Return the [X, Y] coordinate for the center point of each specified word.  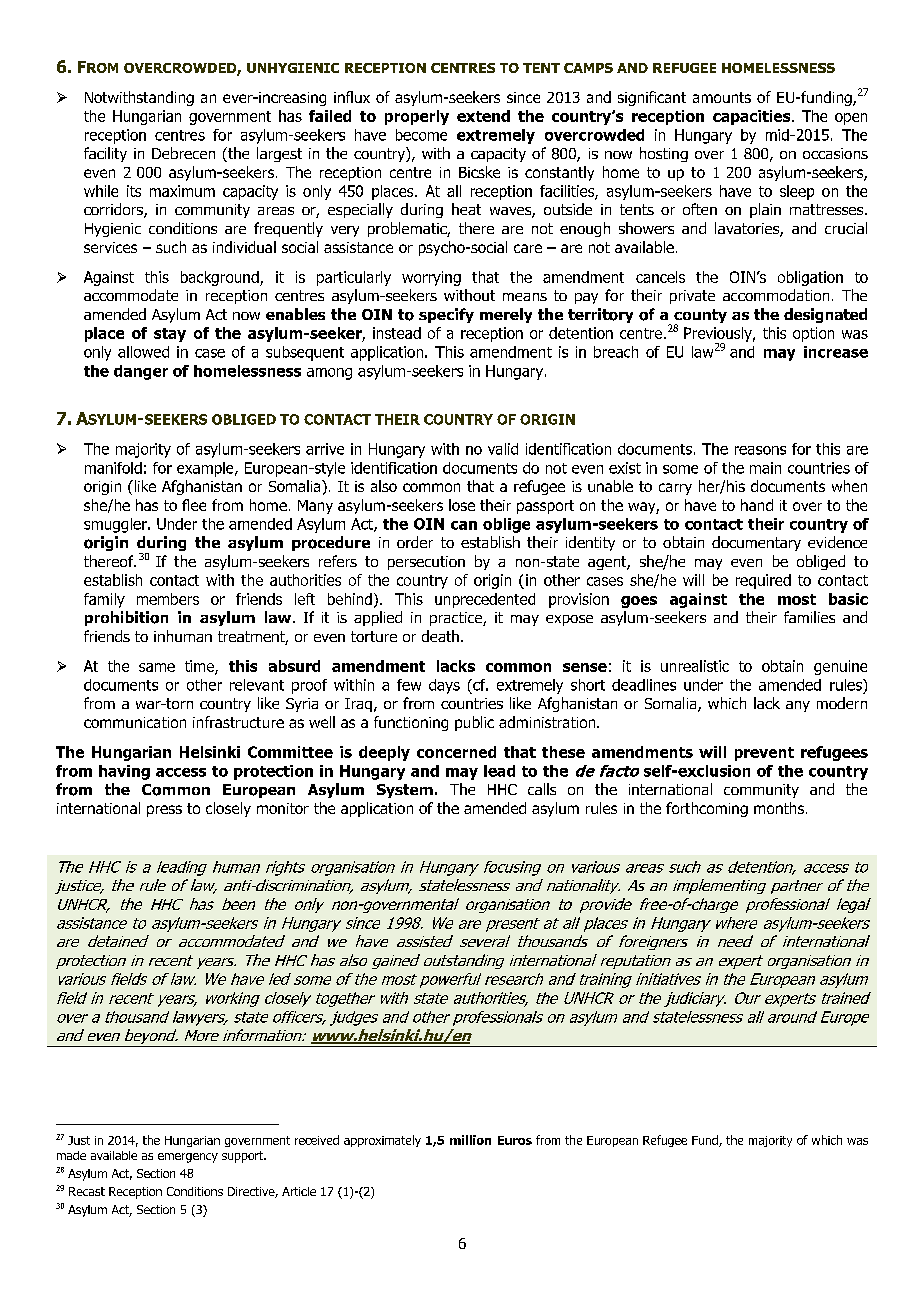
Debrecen [183, 153]
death [440, 636]
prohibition [126, 618]
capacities [753, 117]
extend [483, 116]
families [809, 617]
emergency [188, 1158]
